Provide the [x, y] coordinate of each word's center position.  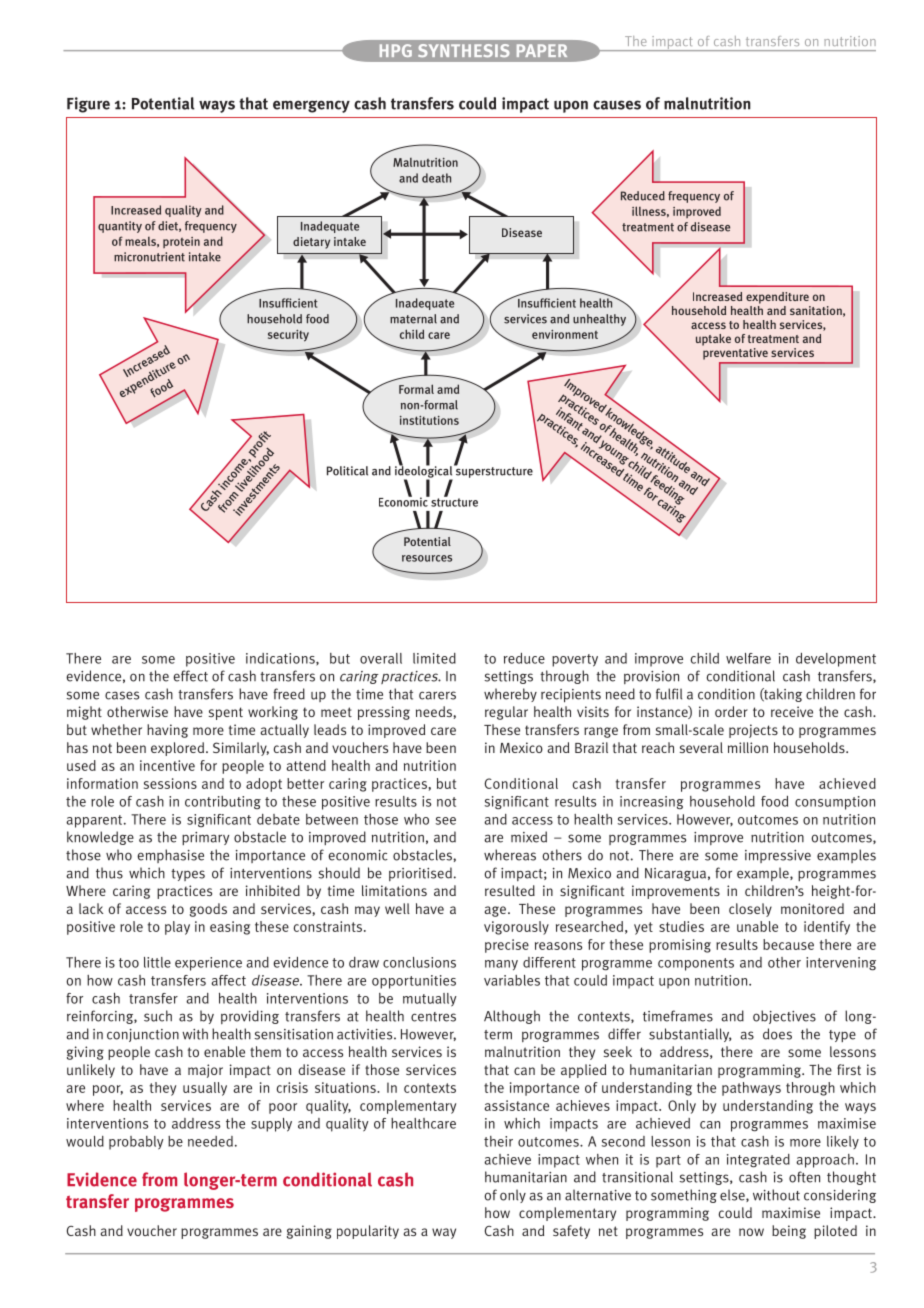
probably [136, 1143]
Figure [88, 105]
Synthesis [463, 50]
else [733, 1195]
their [498, 1141]
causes [617, 105]
